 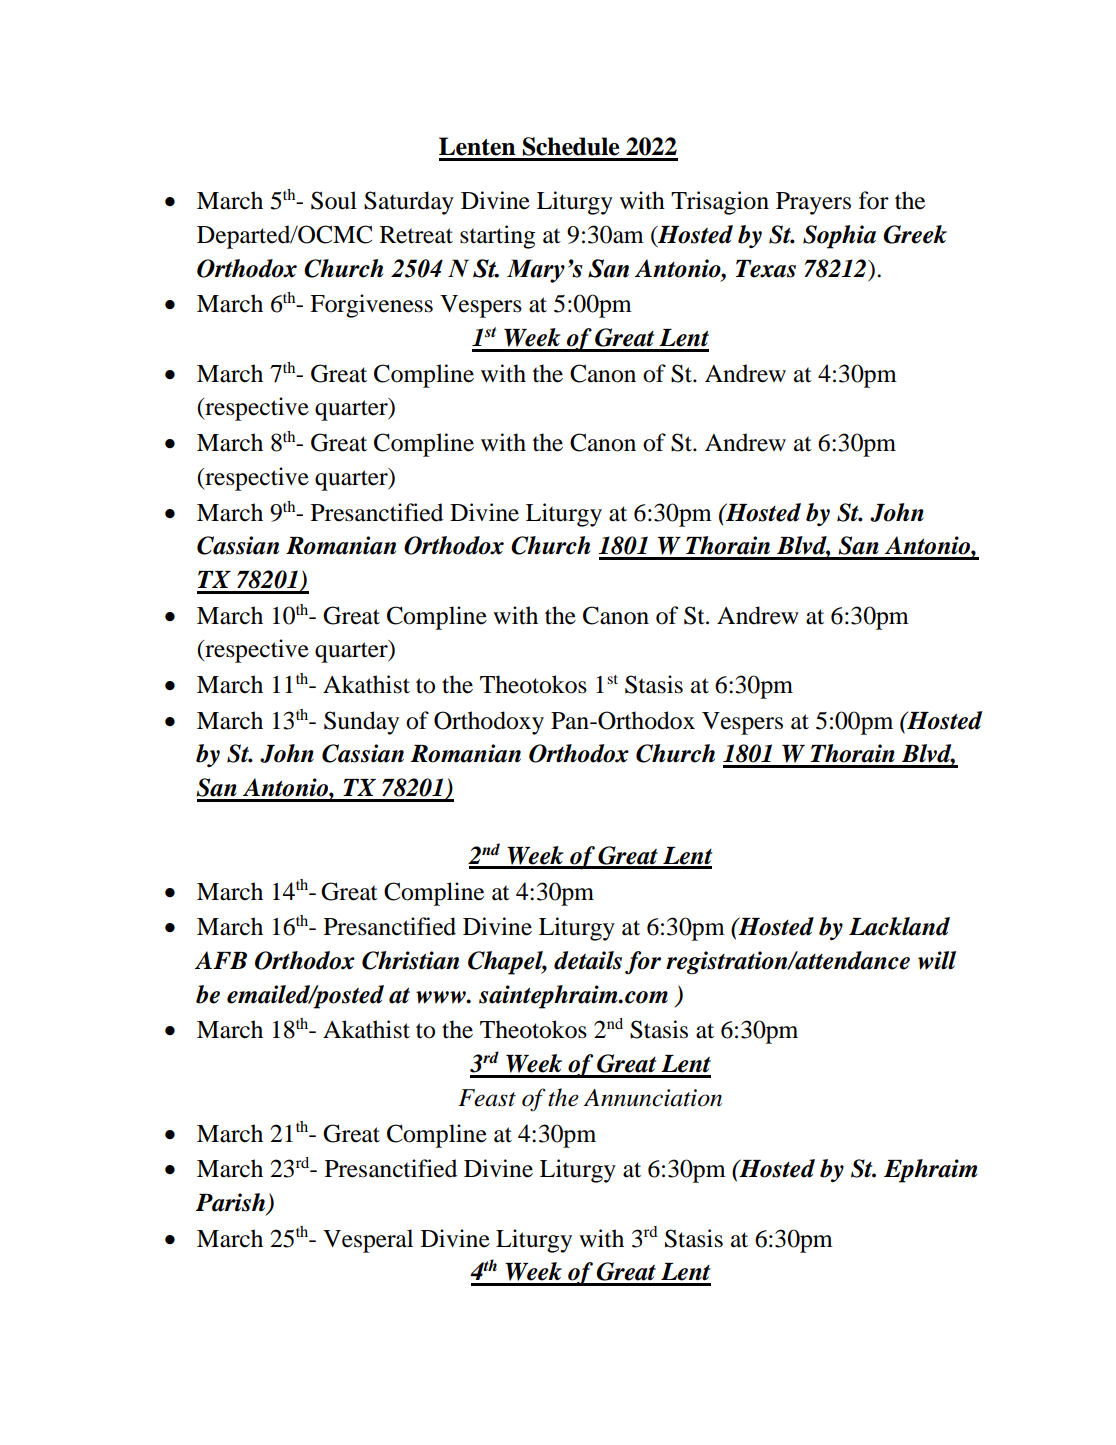 I want to click on Feast, so click(x=487, y=1098).
